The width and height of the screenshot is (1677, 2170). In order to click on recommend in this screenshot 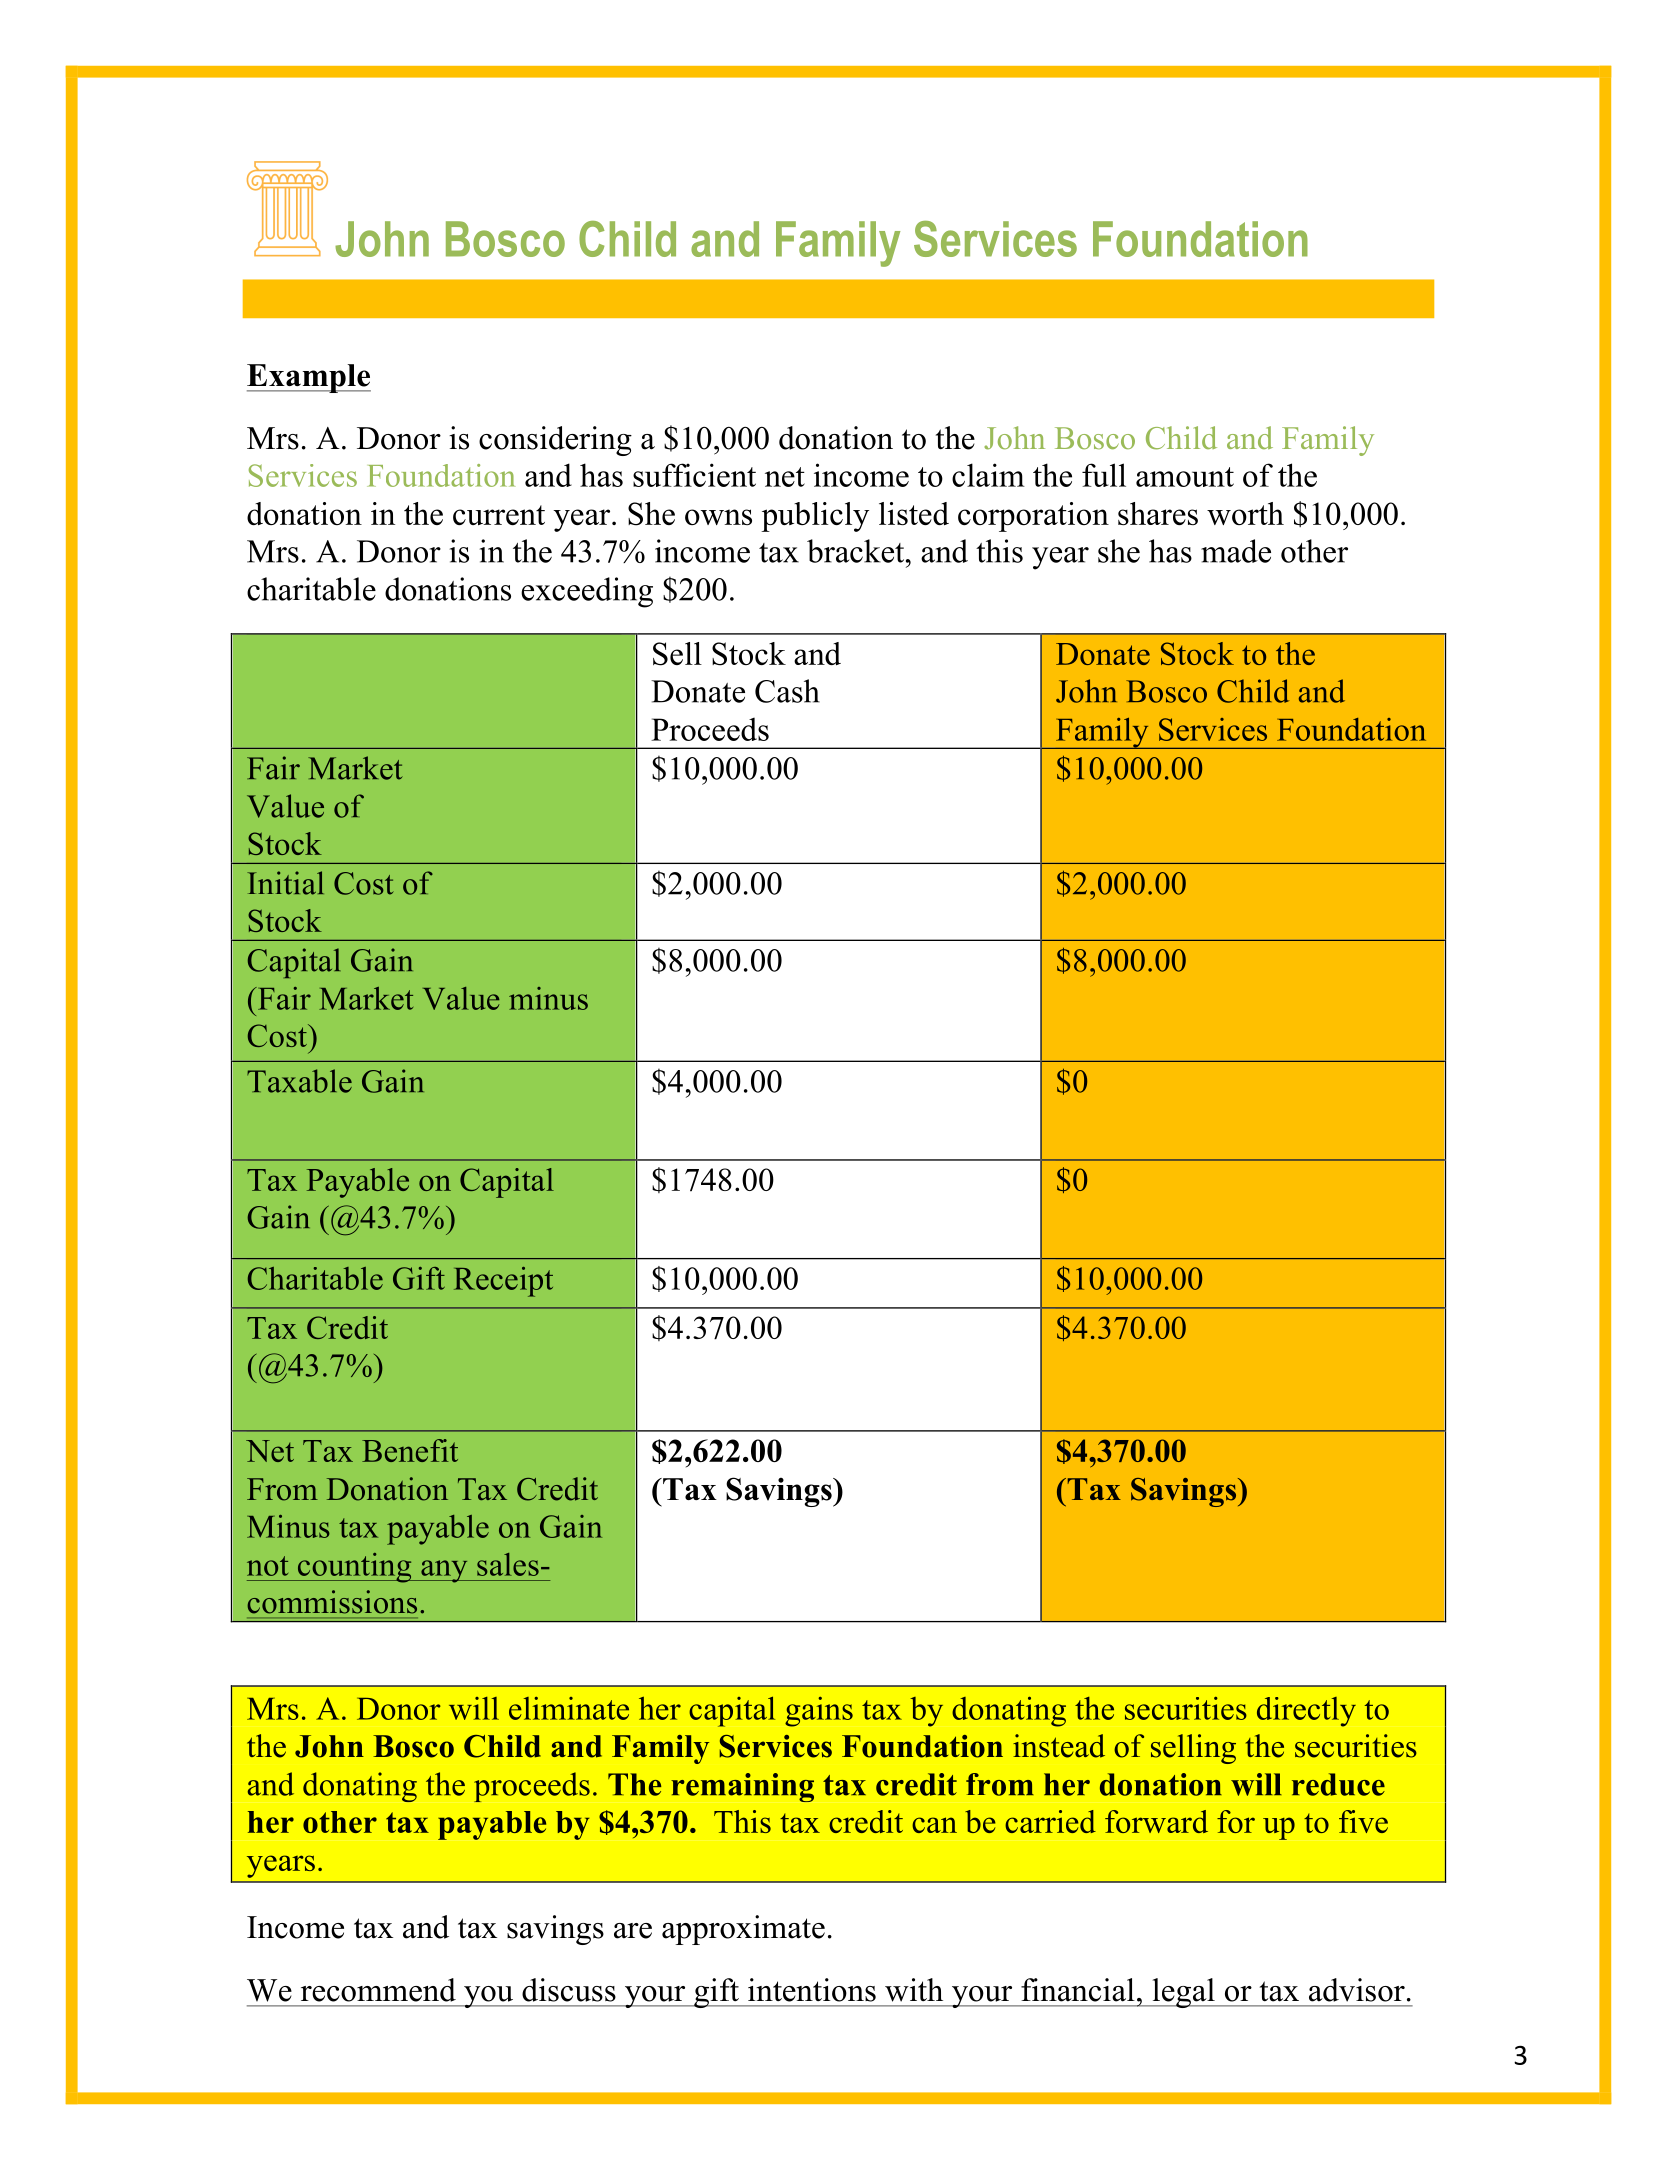, I will do `click(378, 1990)`.
